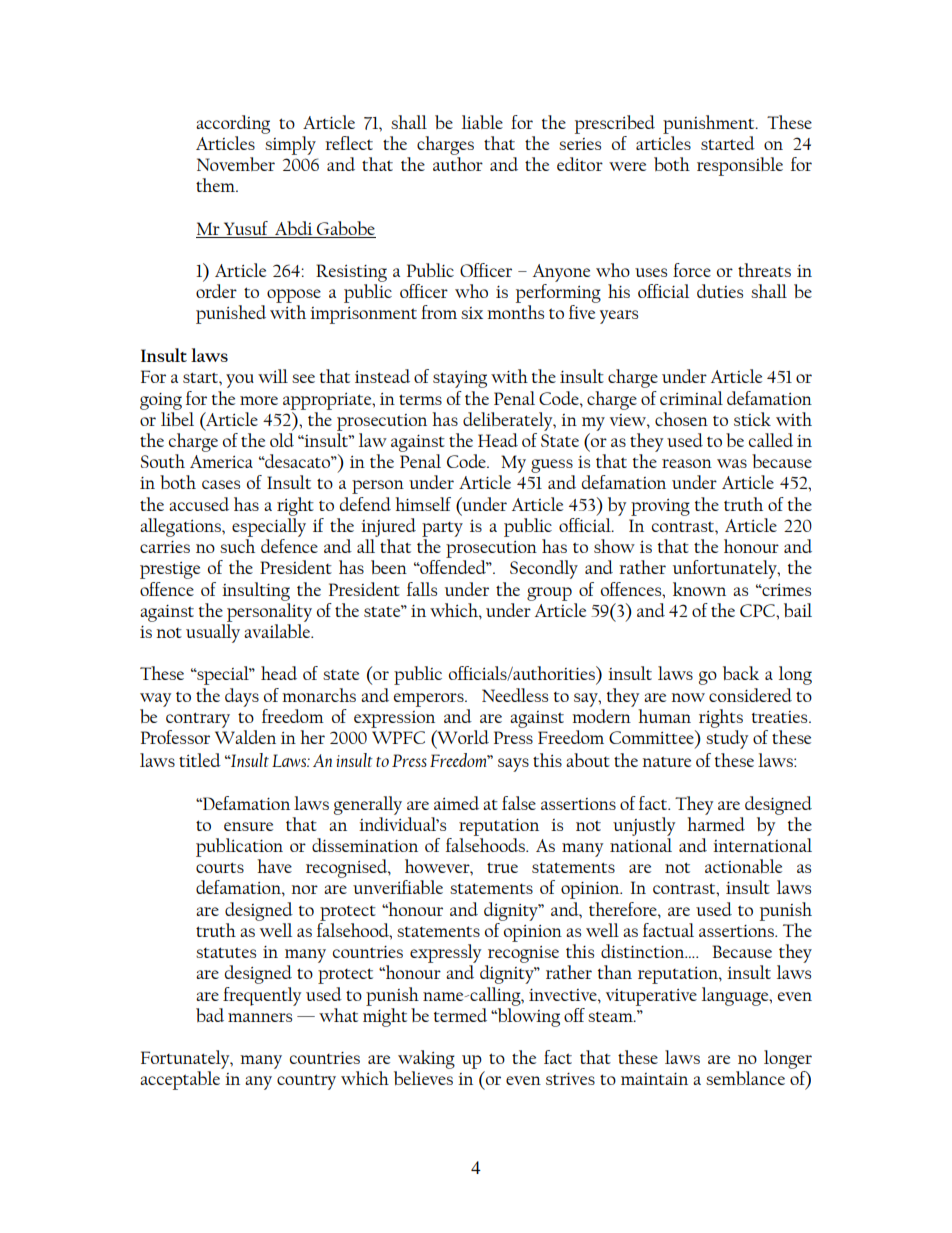  What do you see at coordinates (442, 529) in the screenshot?
I see `party` at bounding box center [442, 529].
